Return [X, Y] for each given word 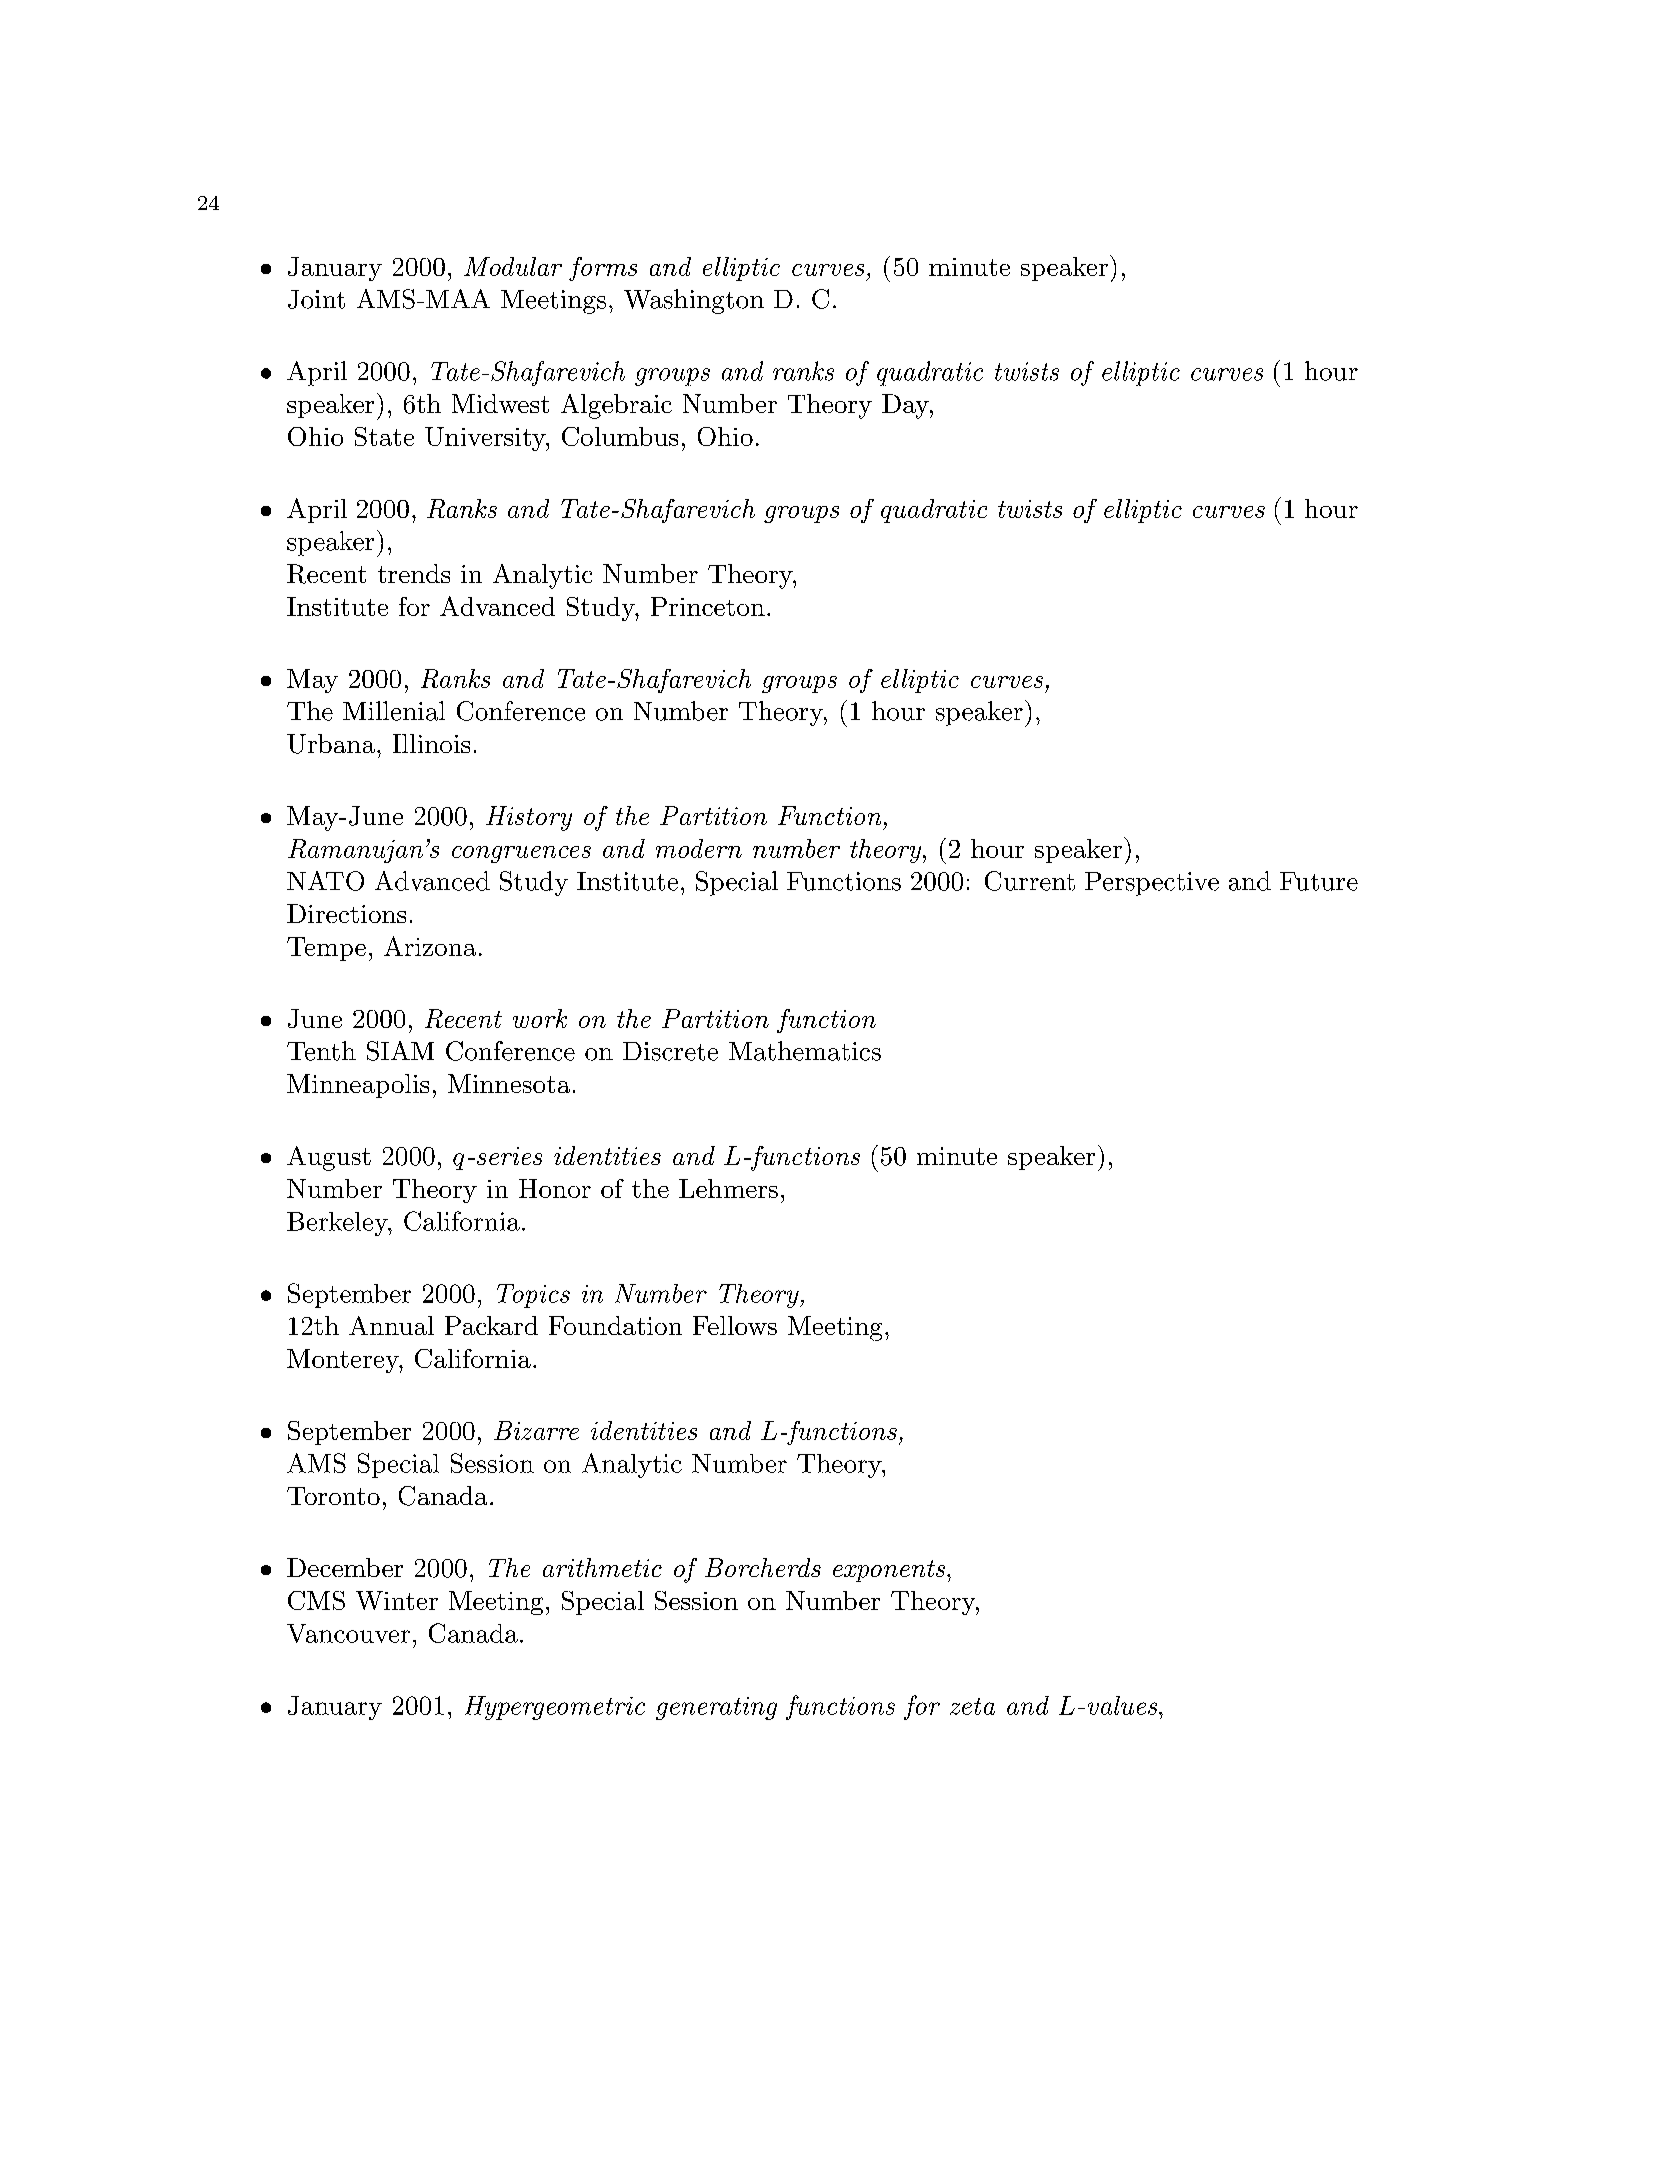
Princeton [708, 606]
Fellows [735, 1325]
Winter [397, 1600]
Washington [694, 301]
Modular [513, 266]
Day [906, 406]
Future [1319, 881]
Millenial [394, 711]
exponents [889, 1571]
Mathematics [805, 1051]
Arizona [430, 946]
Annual [391, 1325]
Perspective [1152, 884]
